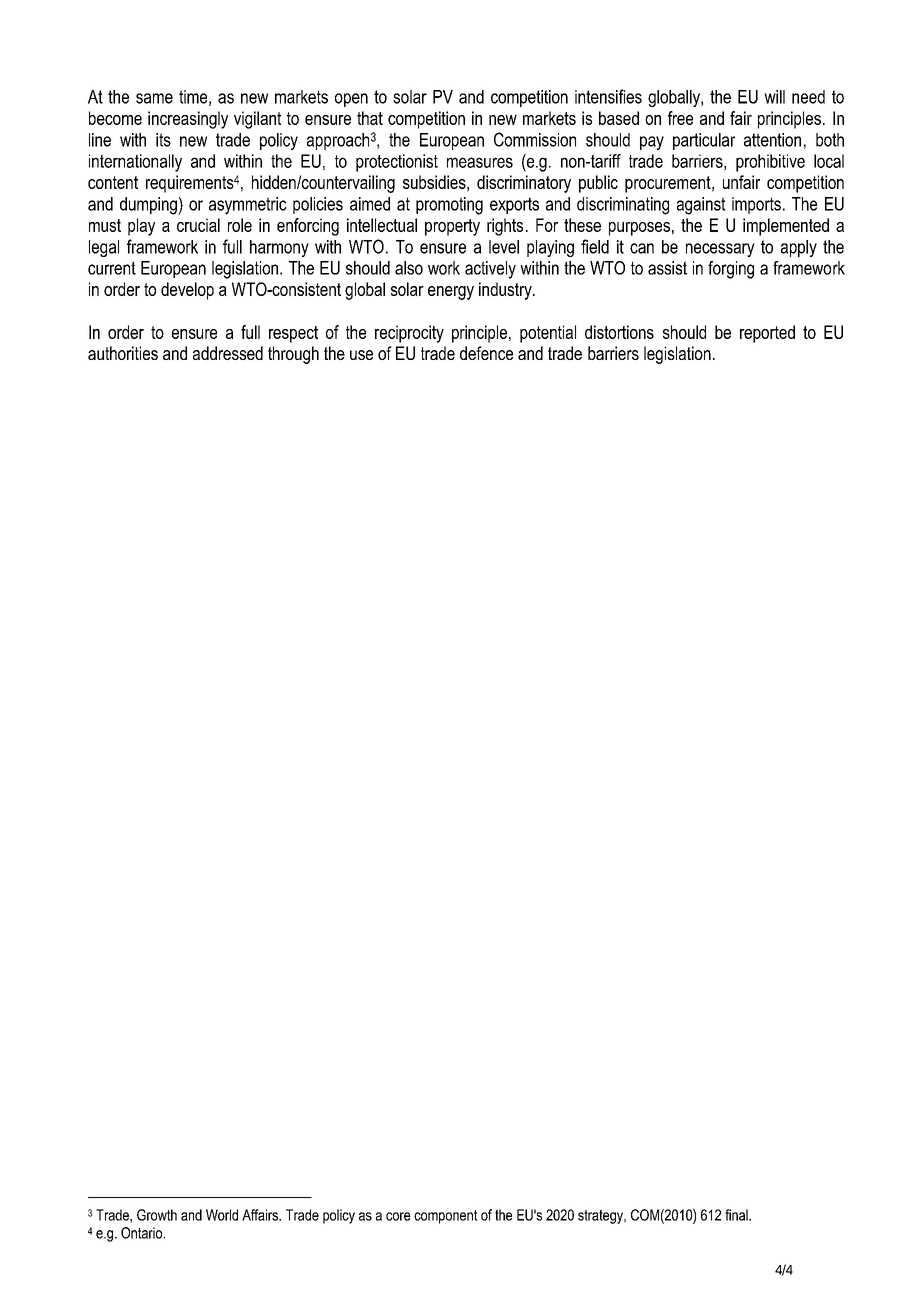 Image resolution: width=924 pixels, height=1308 pixels. I want to click on component, so click(446, 1217).
